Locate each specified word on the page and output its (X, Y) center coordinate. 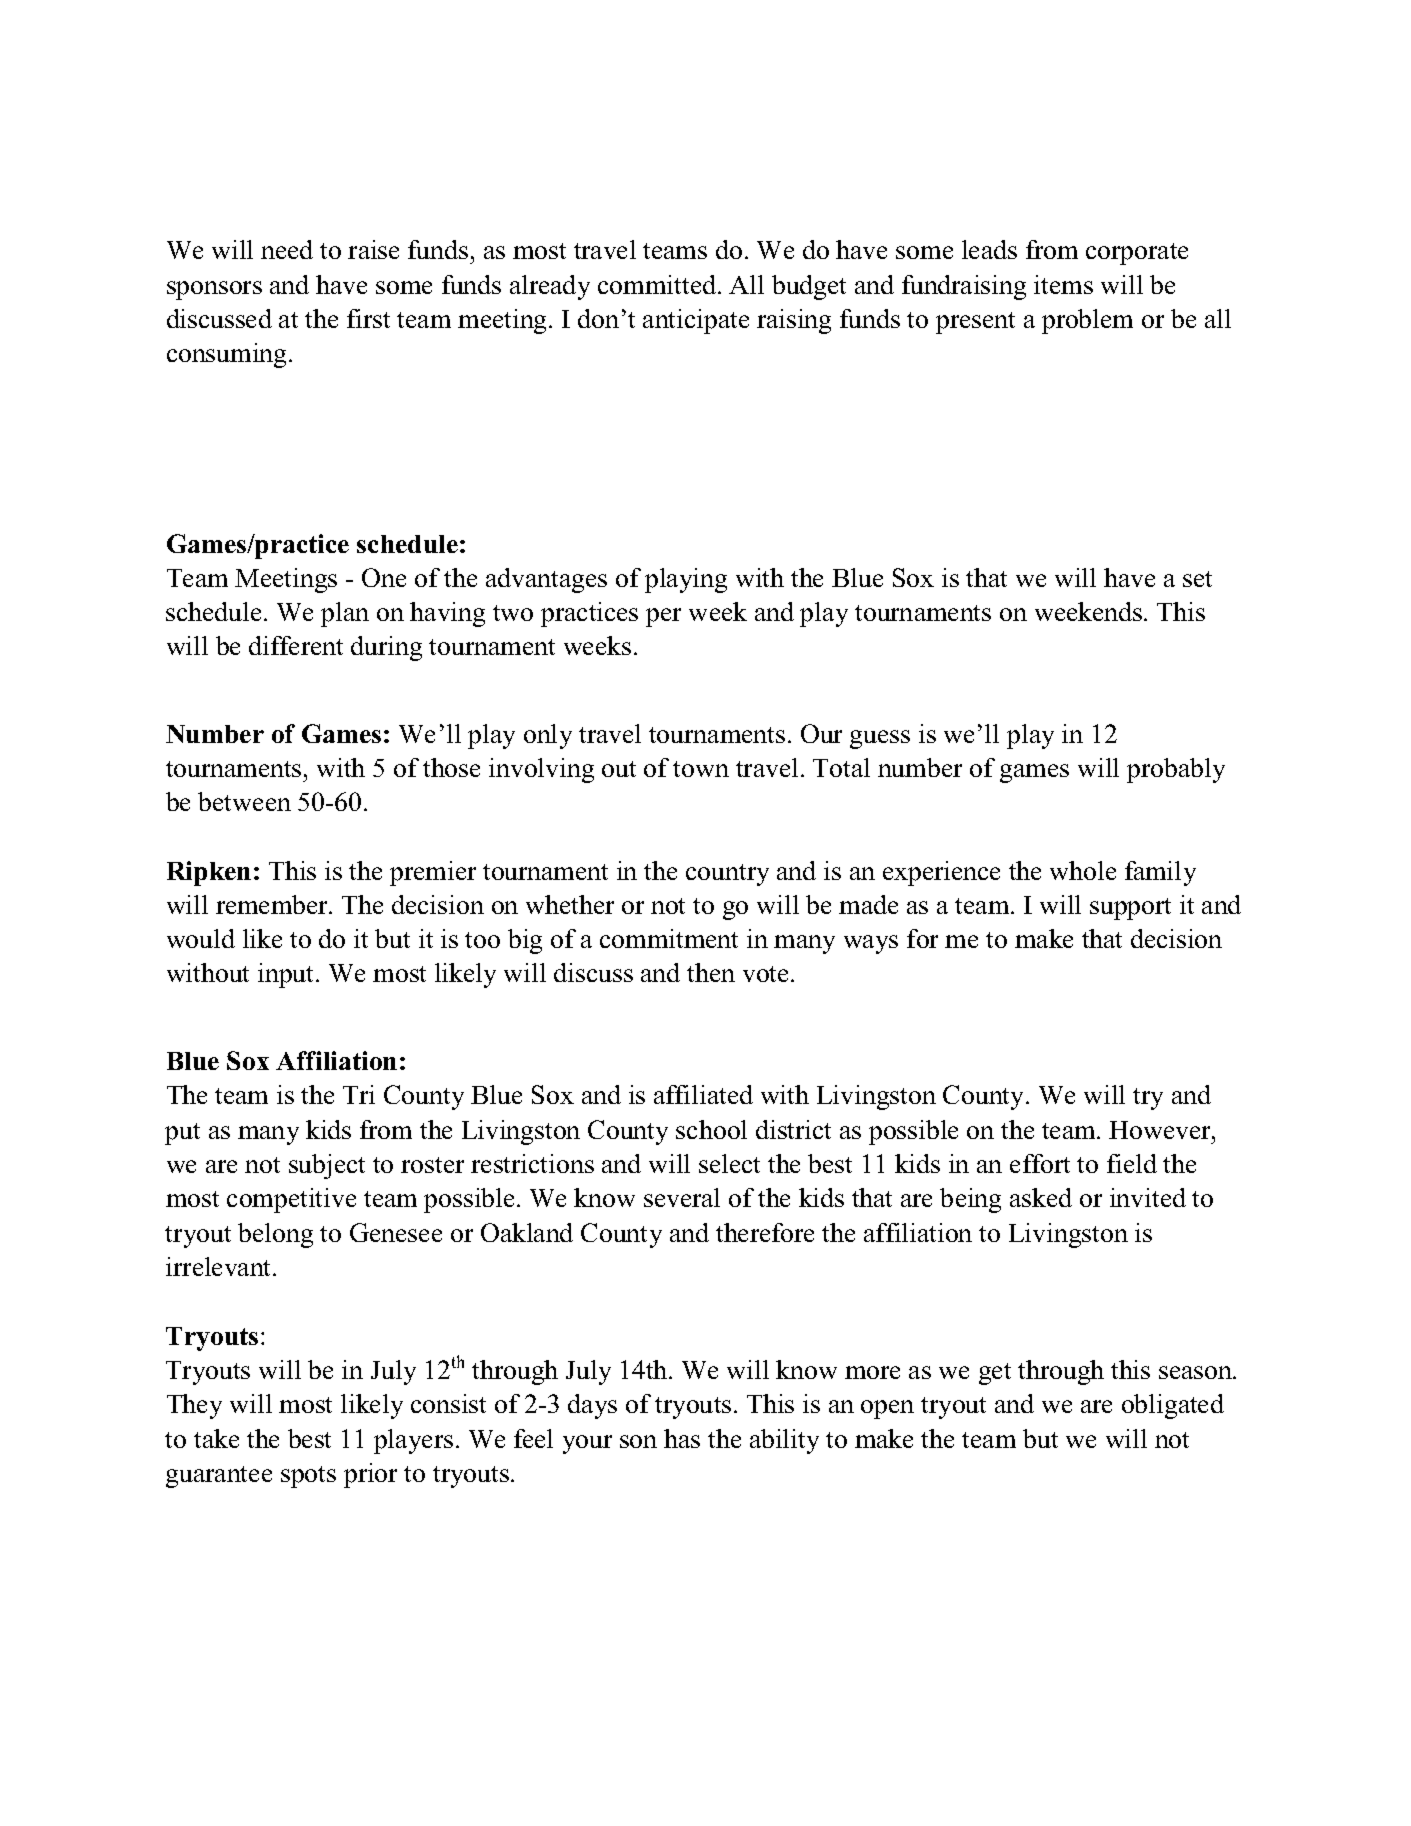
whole (1083, 870)
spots (308, 1477)
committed (658, 284)
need (287, 249)
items (1063, 284)
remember (273, 904)
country (727, 875)
